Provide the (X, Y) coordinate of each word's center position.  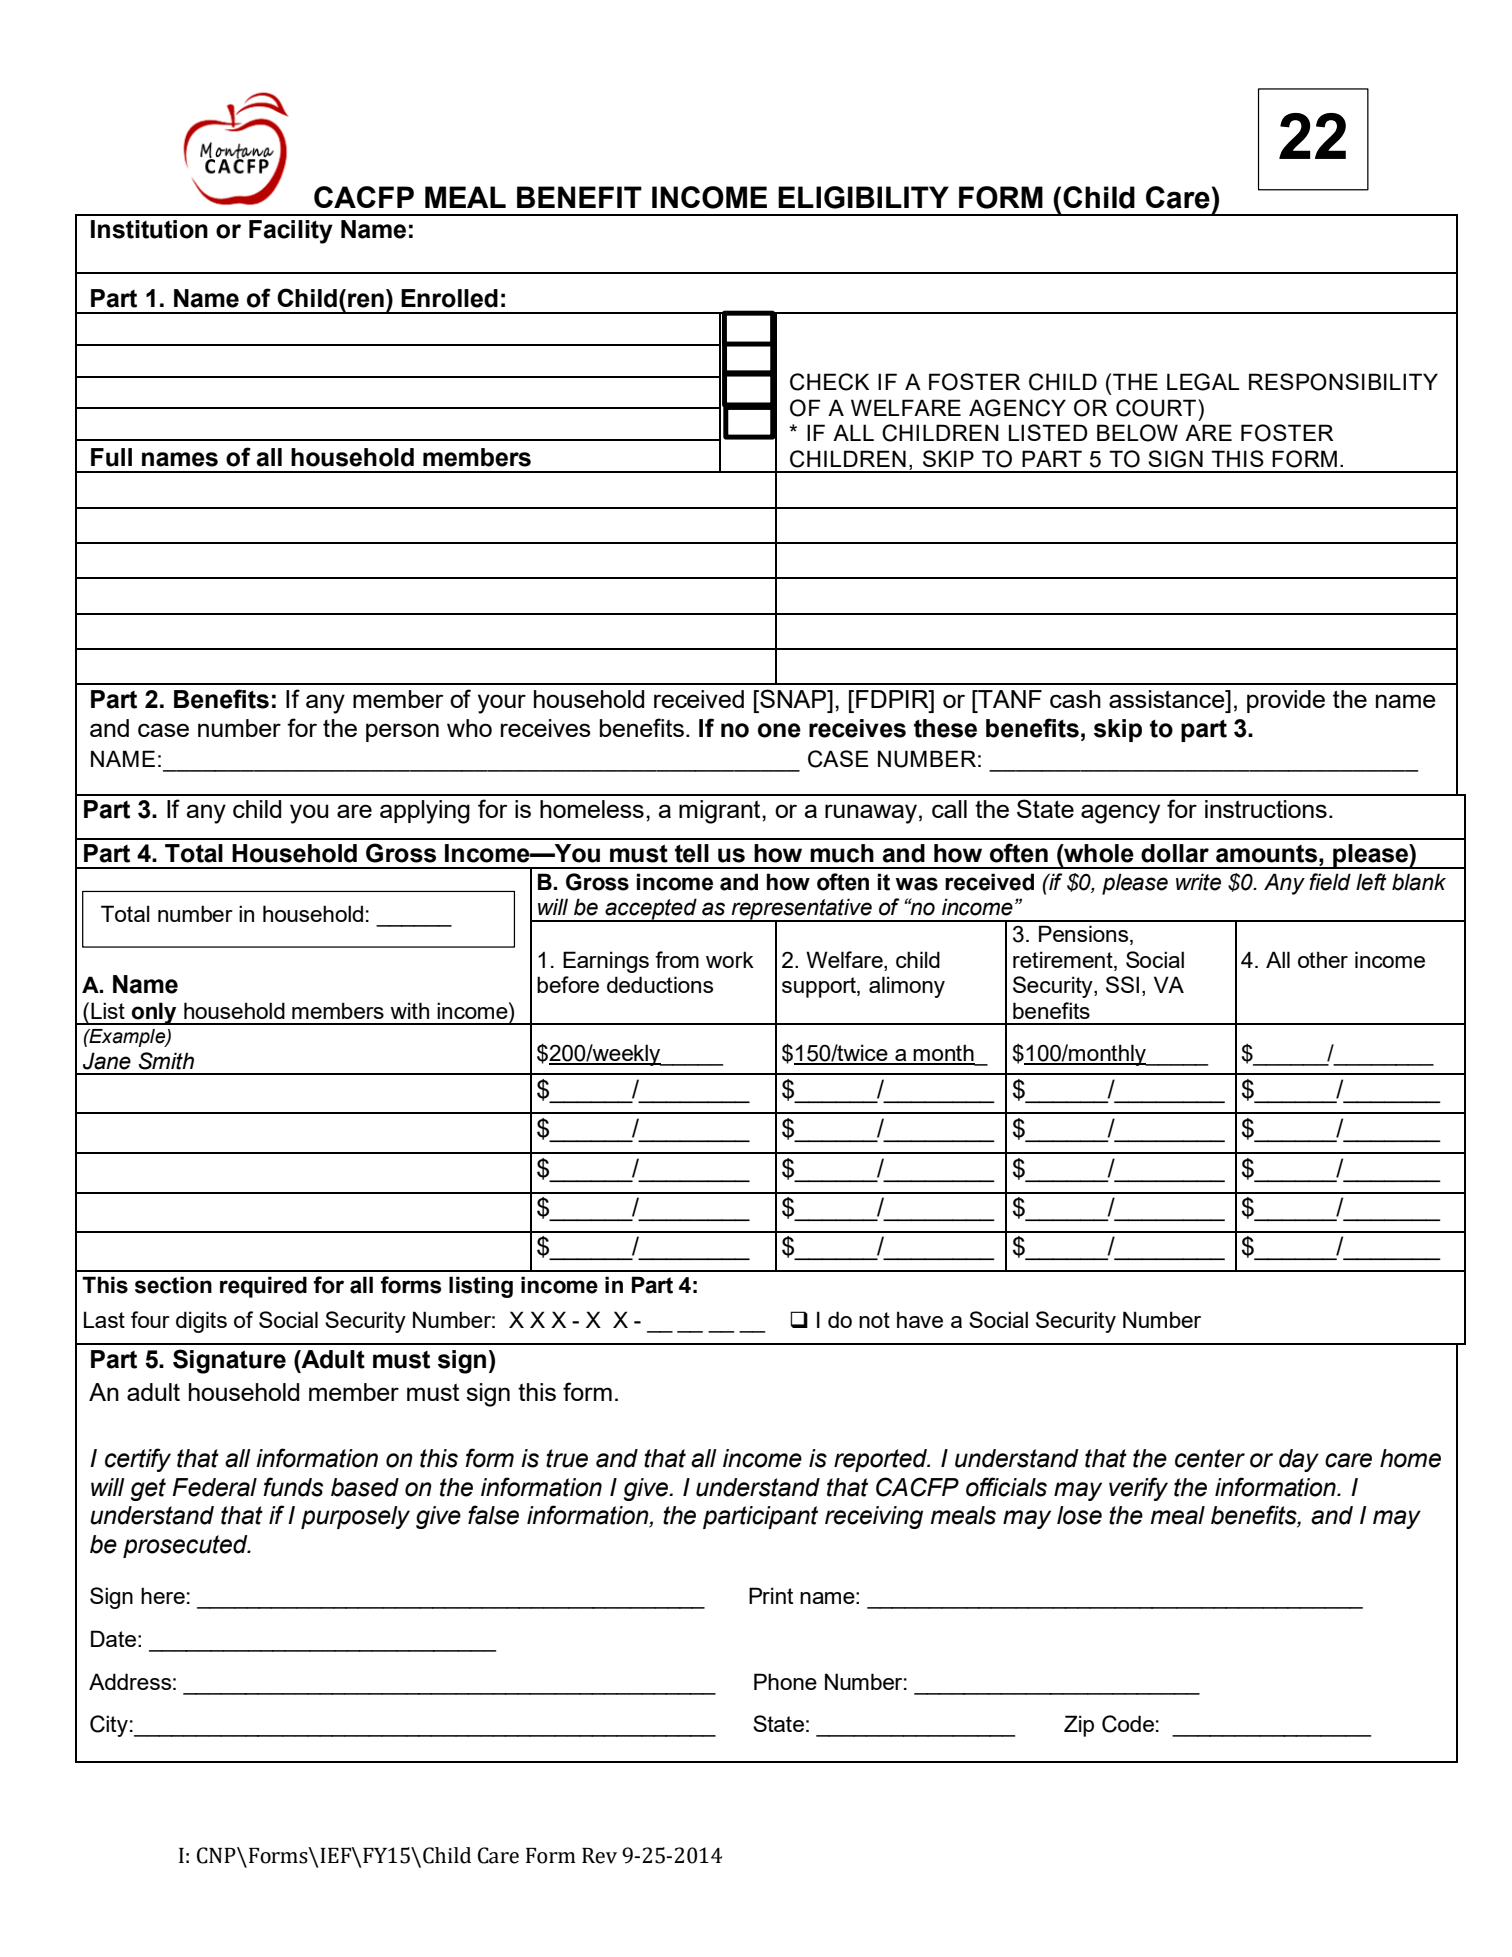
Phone (785, 1681)
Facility (291, 232)
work (730, 959)
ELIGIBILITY (863, 197)
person (402, 732)
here (163, 1595)
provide (1286, 701)
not (874, 1320)
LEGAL (1203, 382)
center (1210, 1458)
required (263, 1287)
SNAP (793, 698)
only (154, 1013)
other (1323, 959)
